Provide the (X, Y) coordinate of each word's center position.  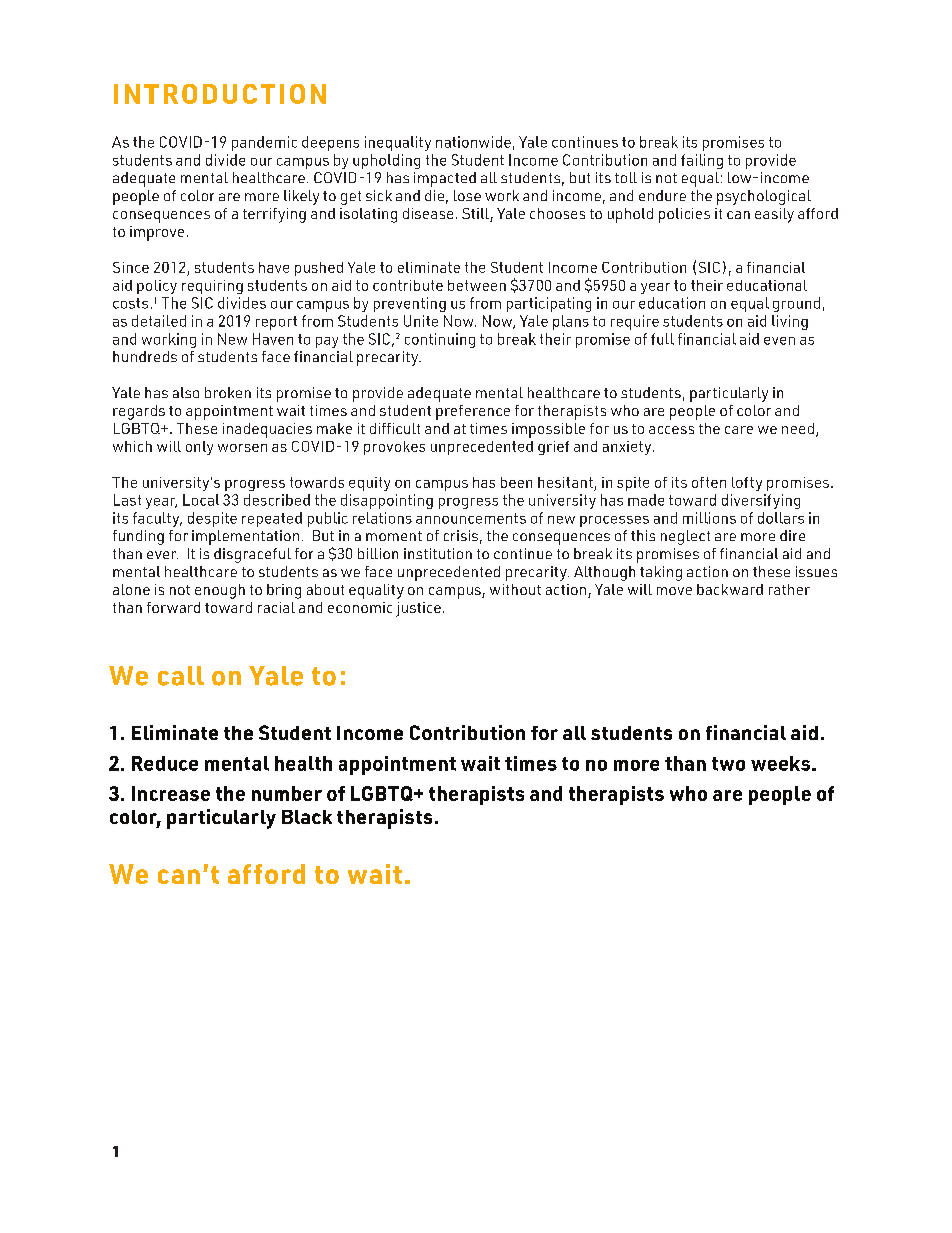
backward (730, 589)
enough (220, 591)
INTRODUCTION (220, 94)
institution (438, 553)
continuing (440, 340)
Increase (171, 793)
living (790, 322)
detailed (159, 321)
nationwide (473, 142)
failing (702, 161)
